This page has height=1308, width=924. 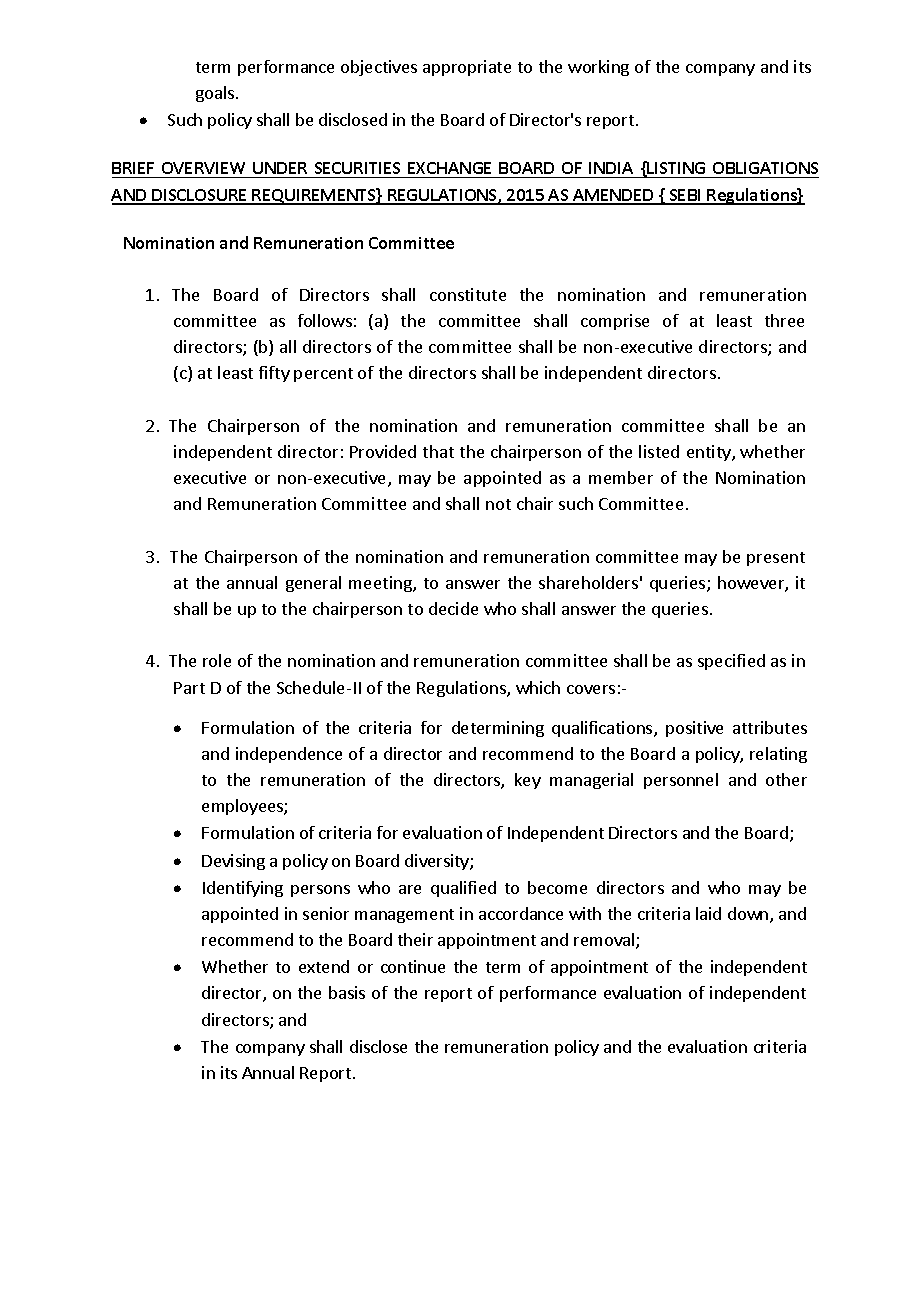 I want to click on present, so click(x=776, y=559).
